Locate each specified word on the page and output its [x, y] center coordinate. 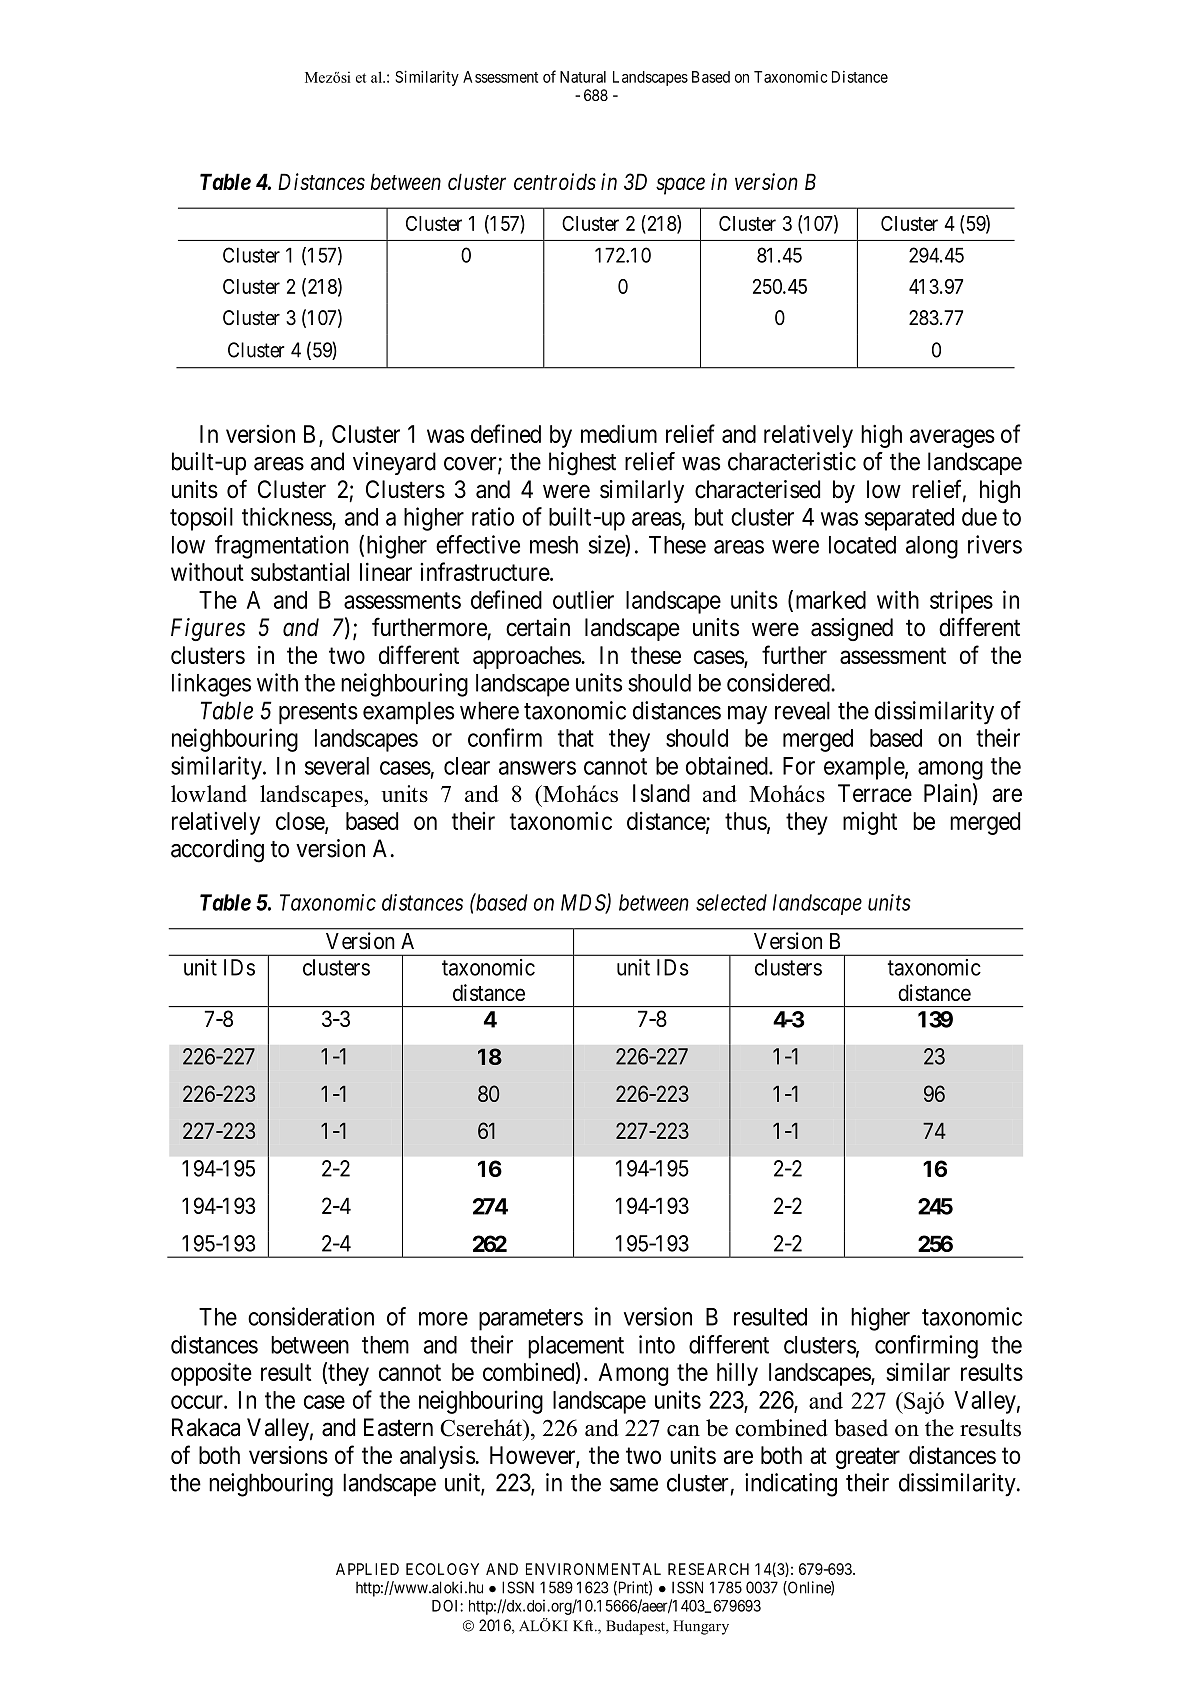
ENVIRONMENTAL [593, 1569]
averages [952, 438]
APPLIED [367, 1569]
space [680, 186]
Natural [583, 77]
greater [868, 1458]
